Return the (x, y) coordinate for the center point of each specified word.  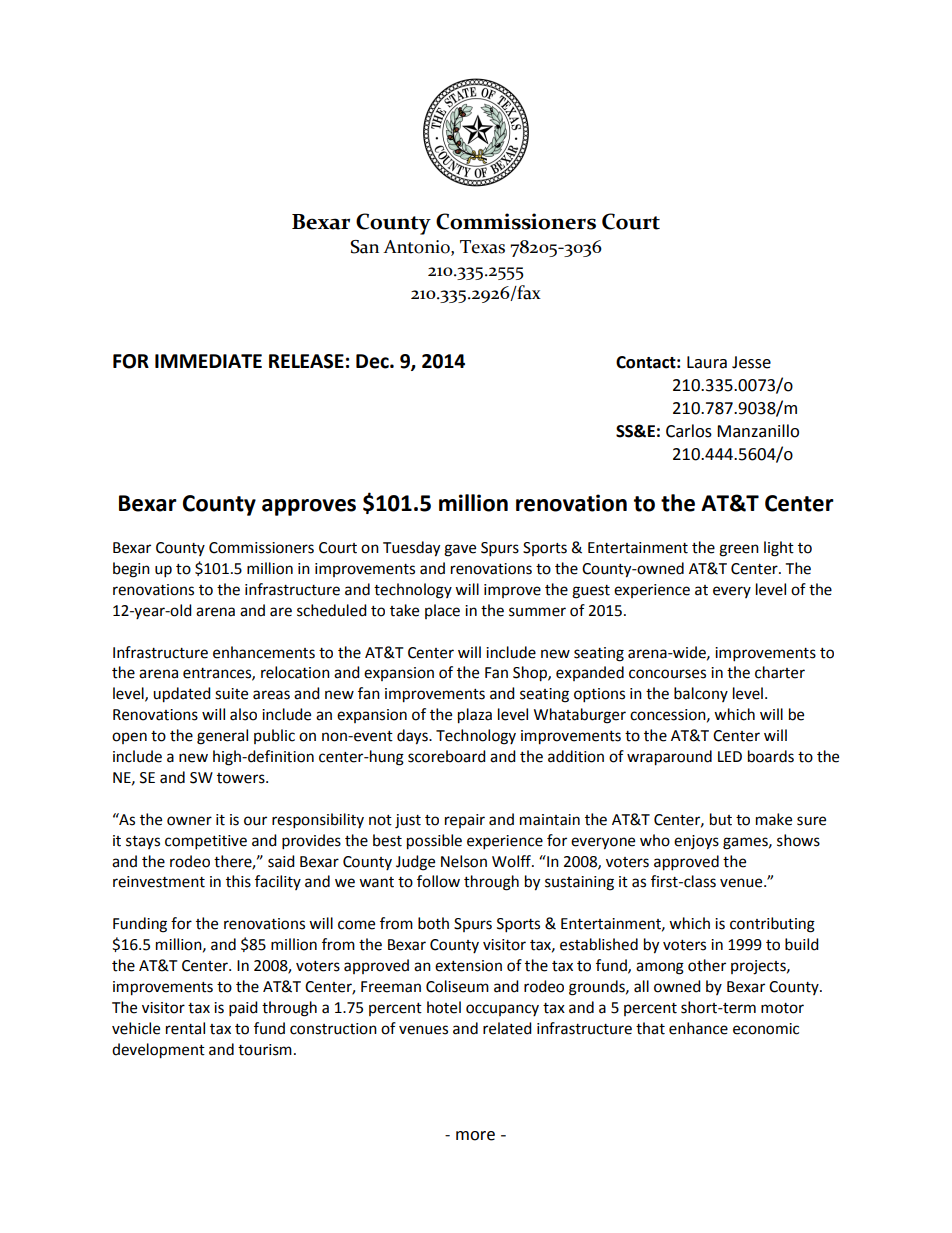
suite (231, 694)
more (475, 1136)
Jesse (751, 362)
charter (780, 672)
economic (766, 1029)
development (158, 1051)
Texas (482, 247)
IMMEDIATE (208, 361)
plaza (475, 716)
